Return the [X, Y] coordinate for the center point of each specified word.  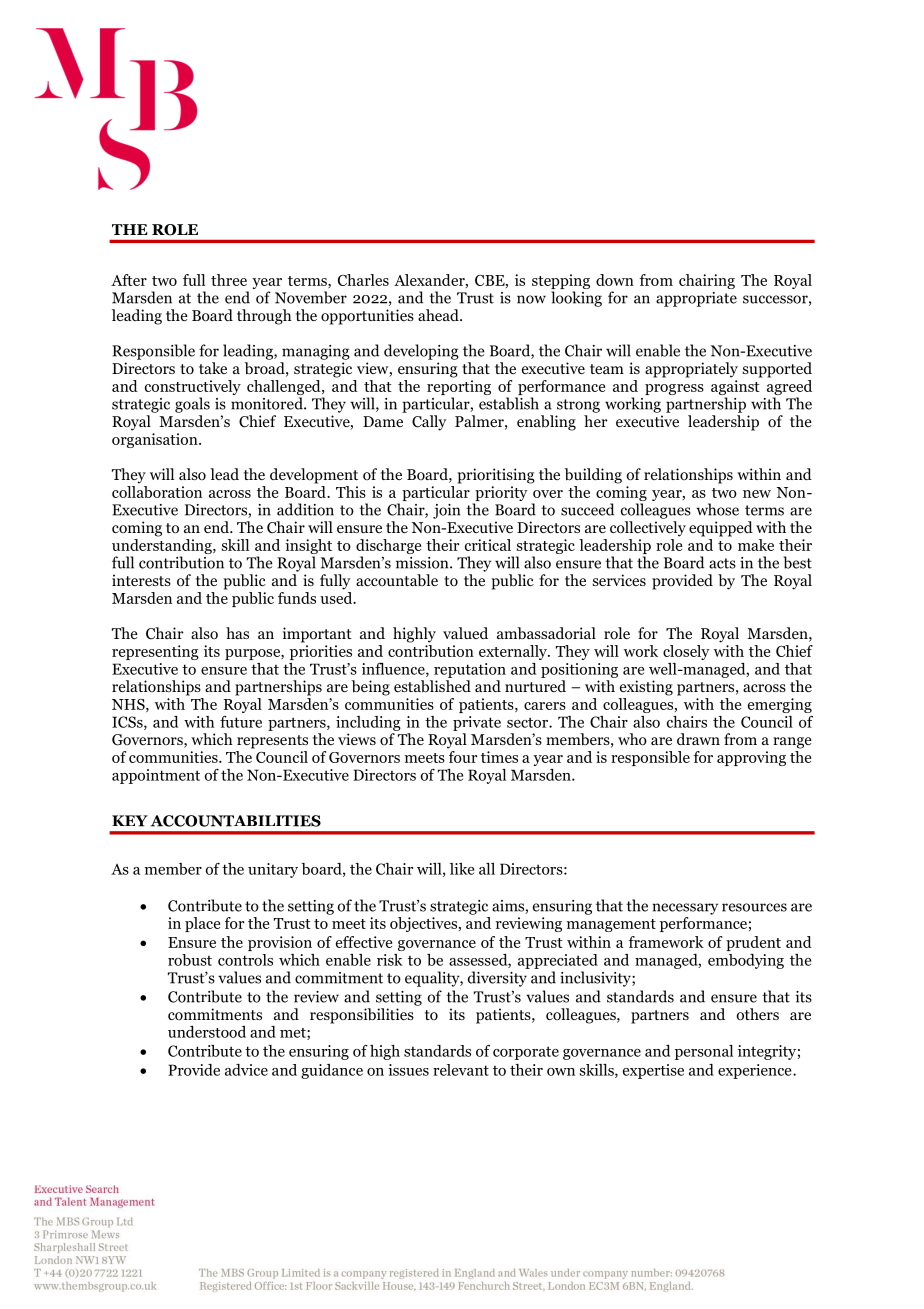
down [615, 280]
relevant [461, 1070]
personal [704, 1052]
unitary [273, 870]
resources [754, 907]
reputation [470, 670]
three [229, 280]
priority [500, 495]
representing [155, 652]
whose [717, 509]
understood [207, 1032]
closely [686, 652]
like [462, 869]
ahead [439, 315]
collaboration [157, 492]
